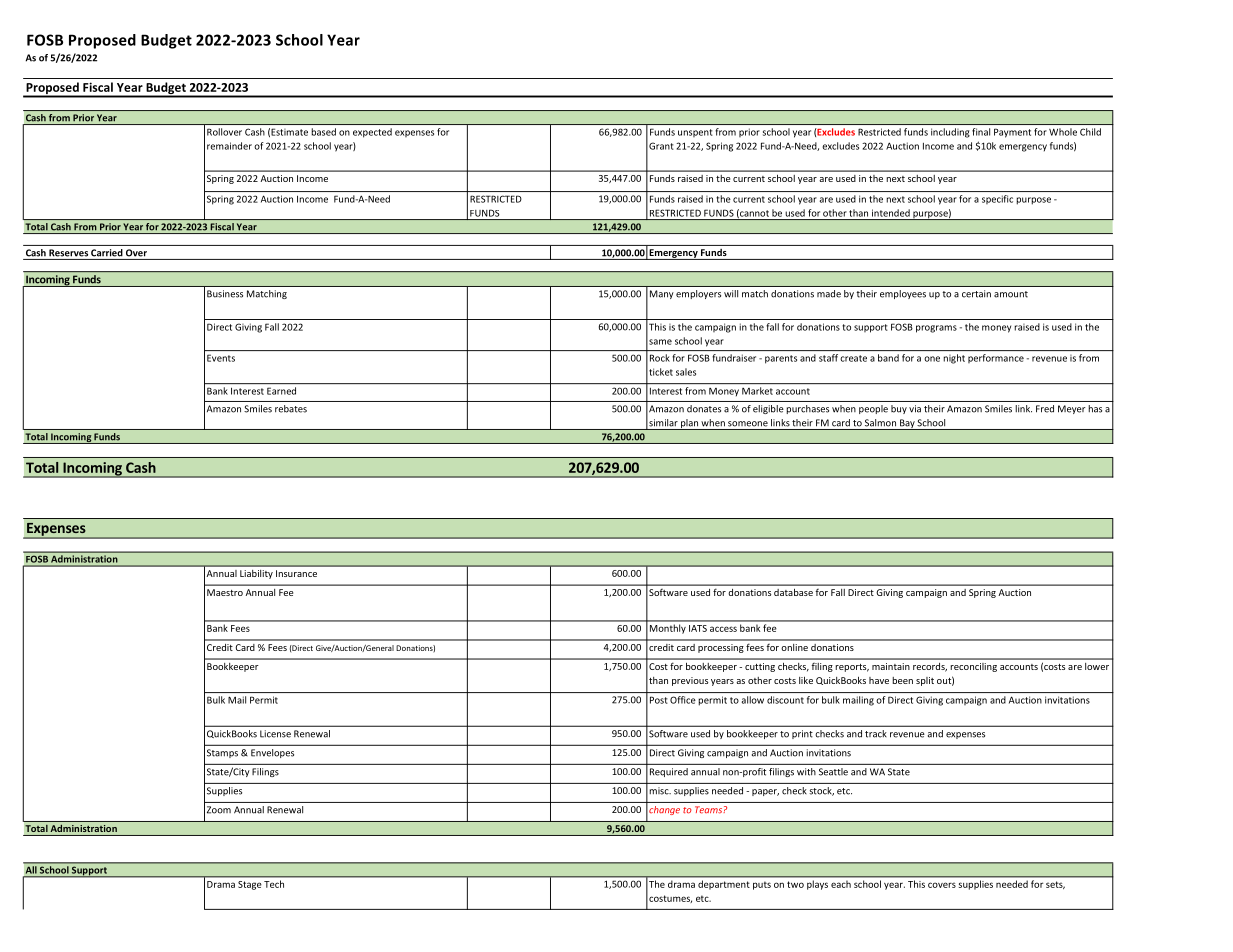 This screenshot has width=1233, height=952. Describe the element at coordinates (686, 372) in the screenshot. I see `sales` at that location.
